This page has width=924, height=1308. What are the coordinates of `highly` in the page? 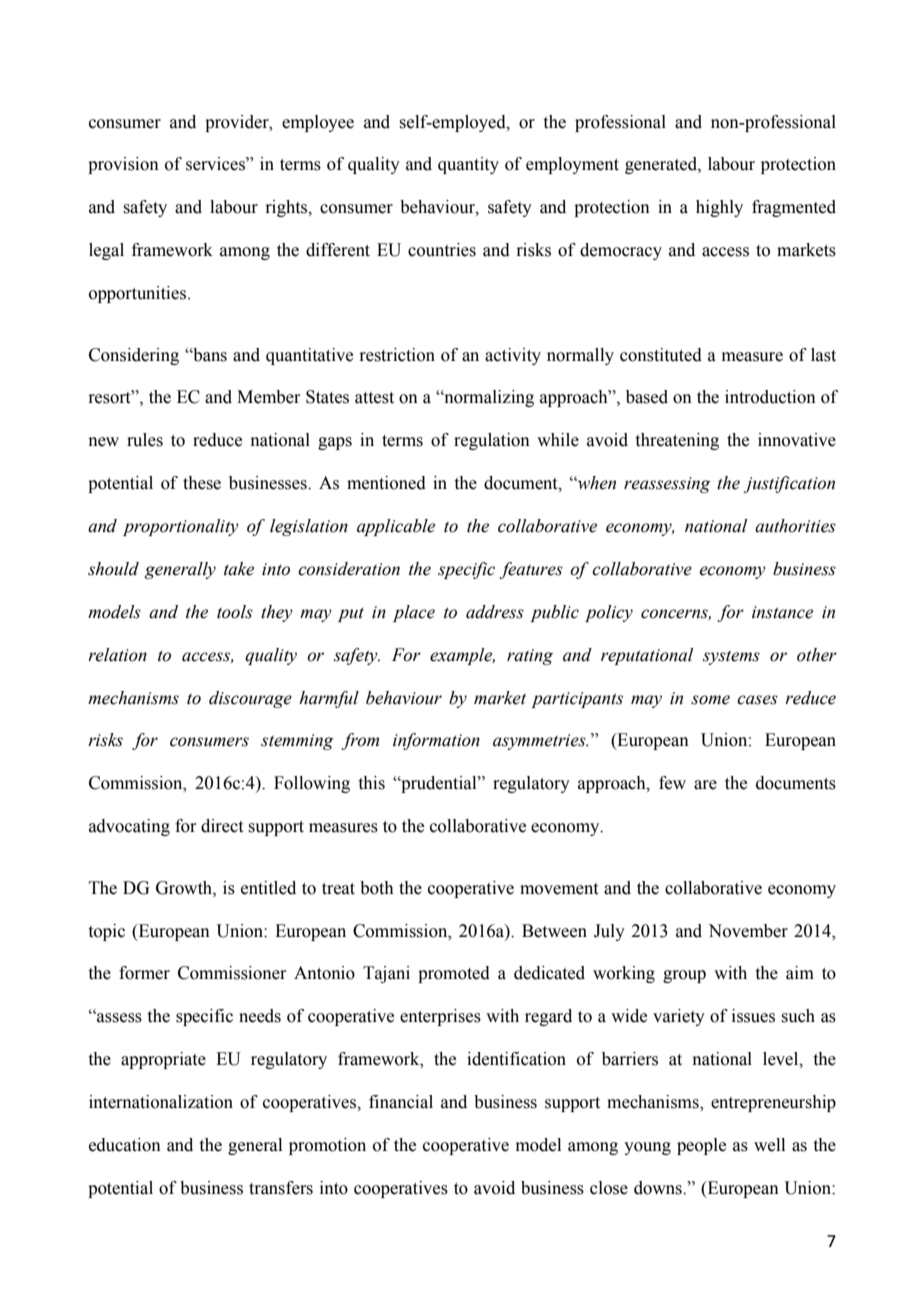 It's located at (719, 208).
